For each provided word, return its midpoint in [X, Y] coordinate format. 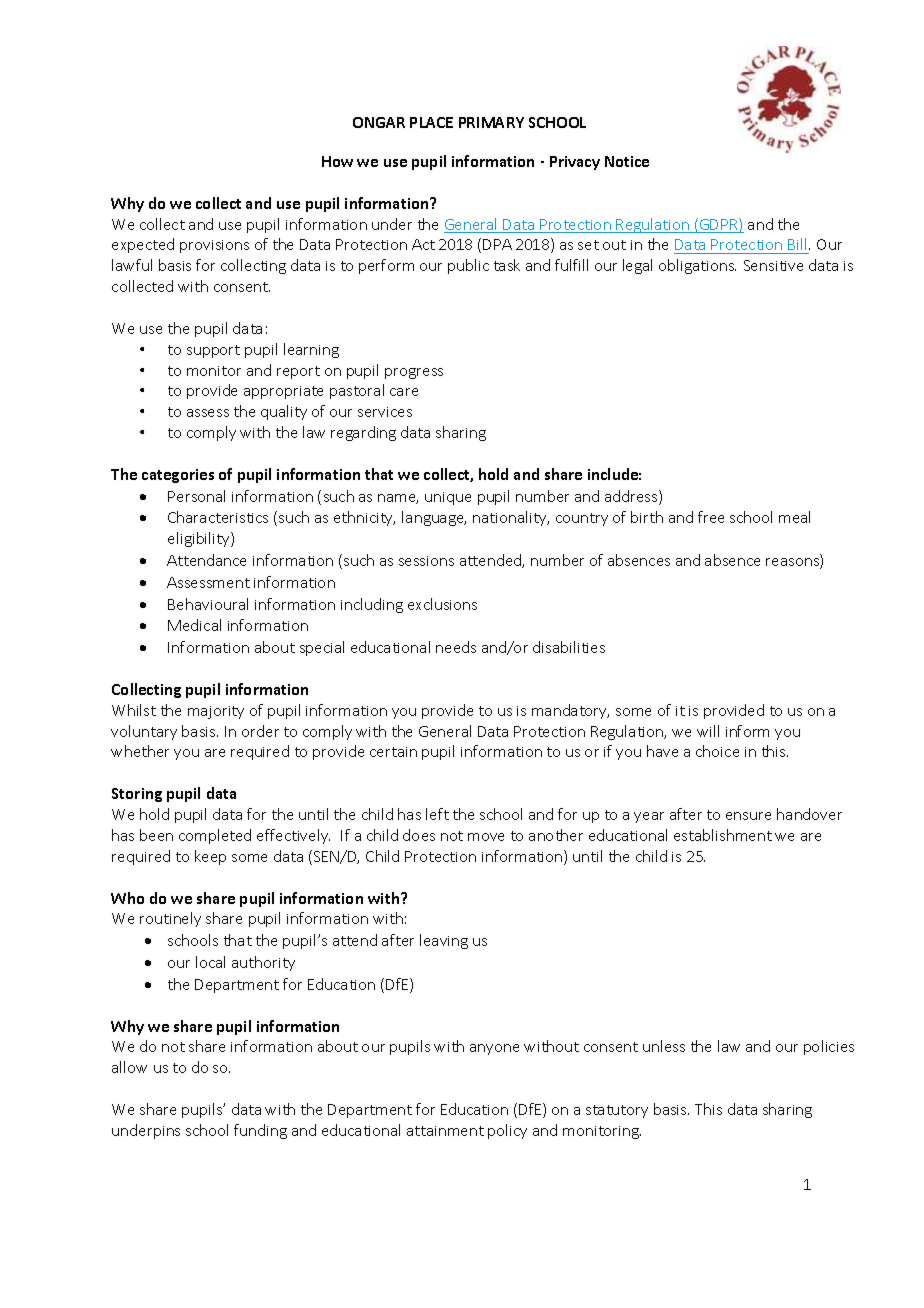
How [337, 161]
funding [260, 1131]
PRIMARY [491, 122]
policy [507, 1131]
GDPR [719, 225]
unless [664, 1046]
